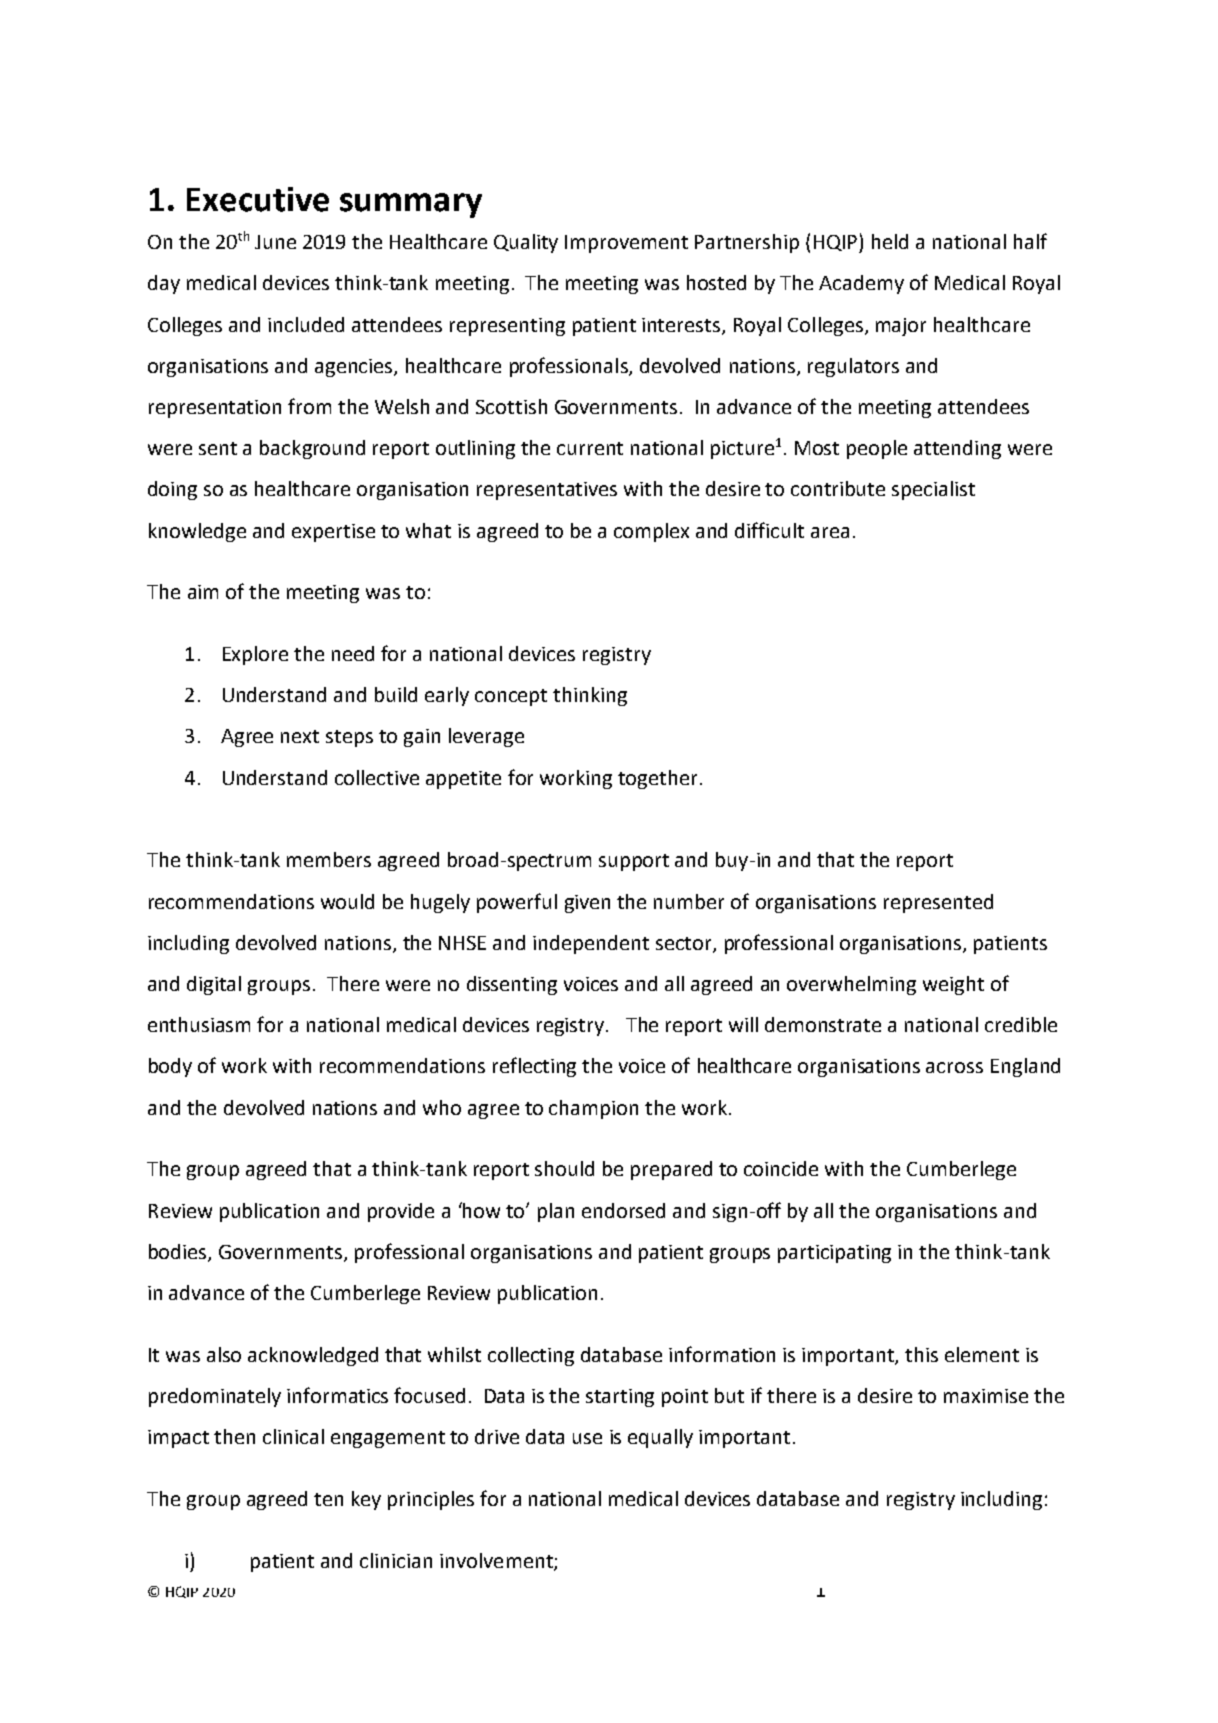 The height and width of the page is (1723, 1218). What do you see at coordinates (890, 241) in the page?
I see `held` at bounding box center [890, 241].
